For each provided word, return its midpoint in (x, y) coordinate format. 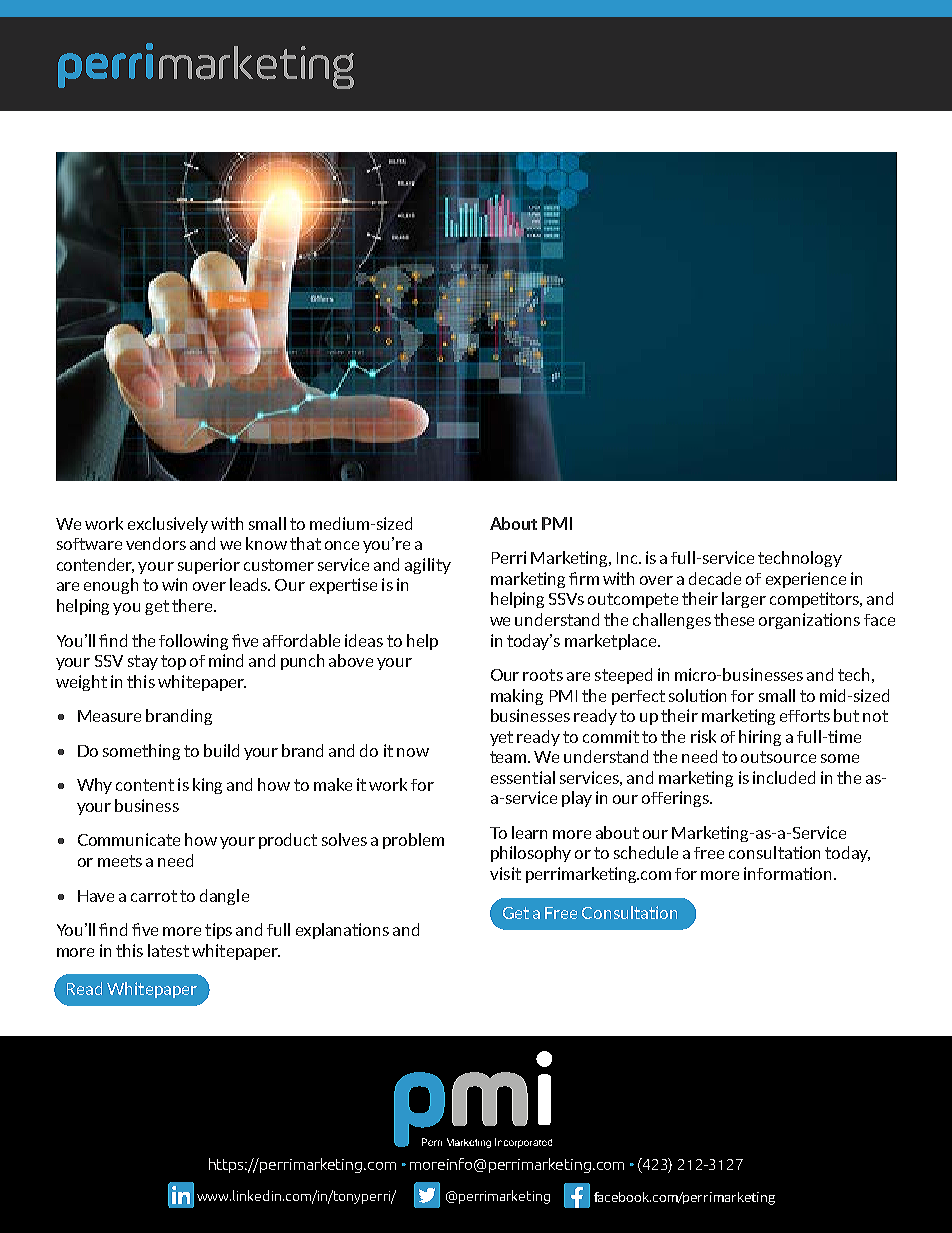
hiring (760, 738)
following (193, 642)
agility (428, 566)
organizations (809, 621)
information (787, 873)
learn (529, 832)
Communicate (129, 839)
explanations (342, 931)
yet (501, 738)
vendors (156, 543)
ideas (364, 640)
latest (168, 950)
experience (806, 580)
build (221, 750)
